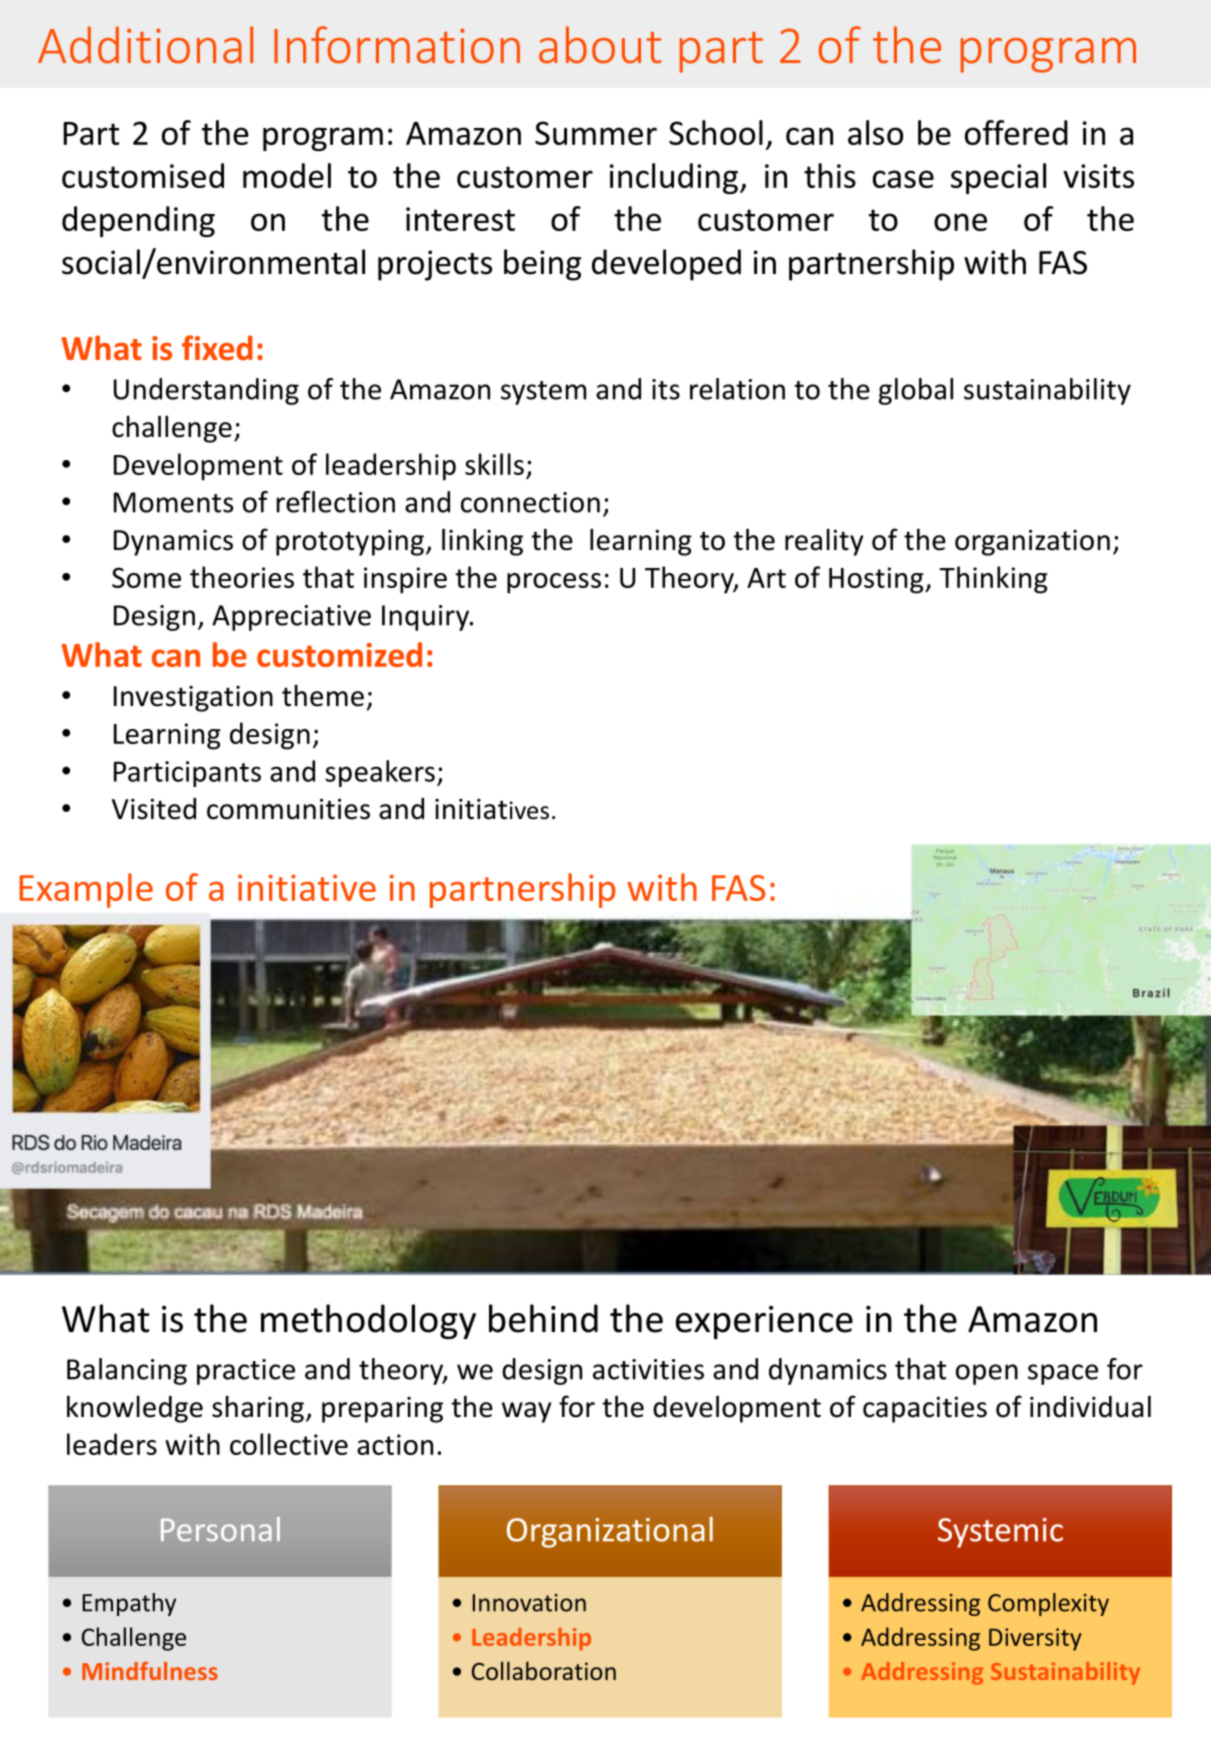  What do you see at coordinates (129, 1604) in the document?
I see `Empathy` at bounding box center [129, 1604].
